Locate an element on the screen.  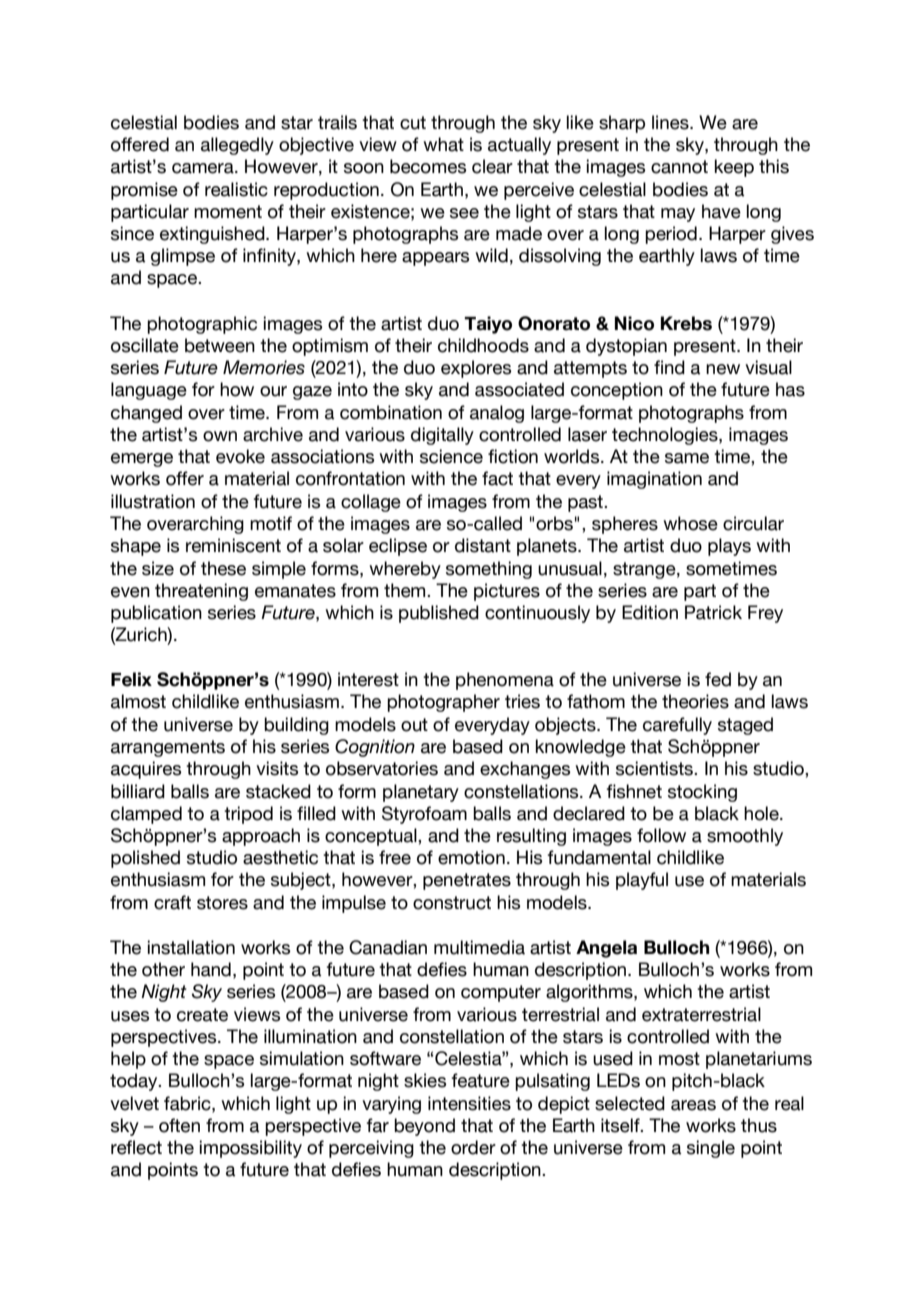
threatening is located at coordinates (201, 592).
